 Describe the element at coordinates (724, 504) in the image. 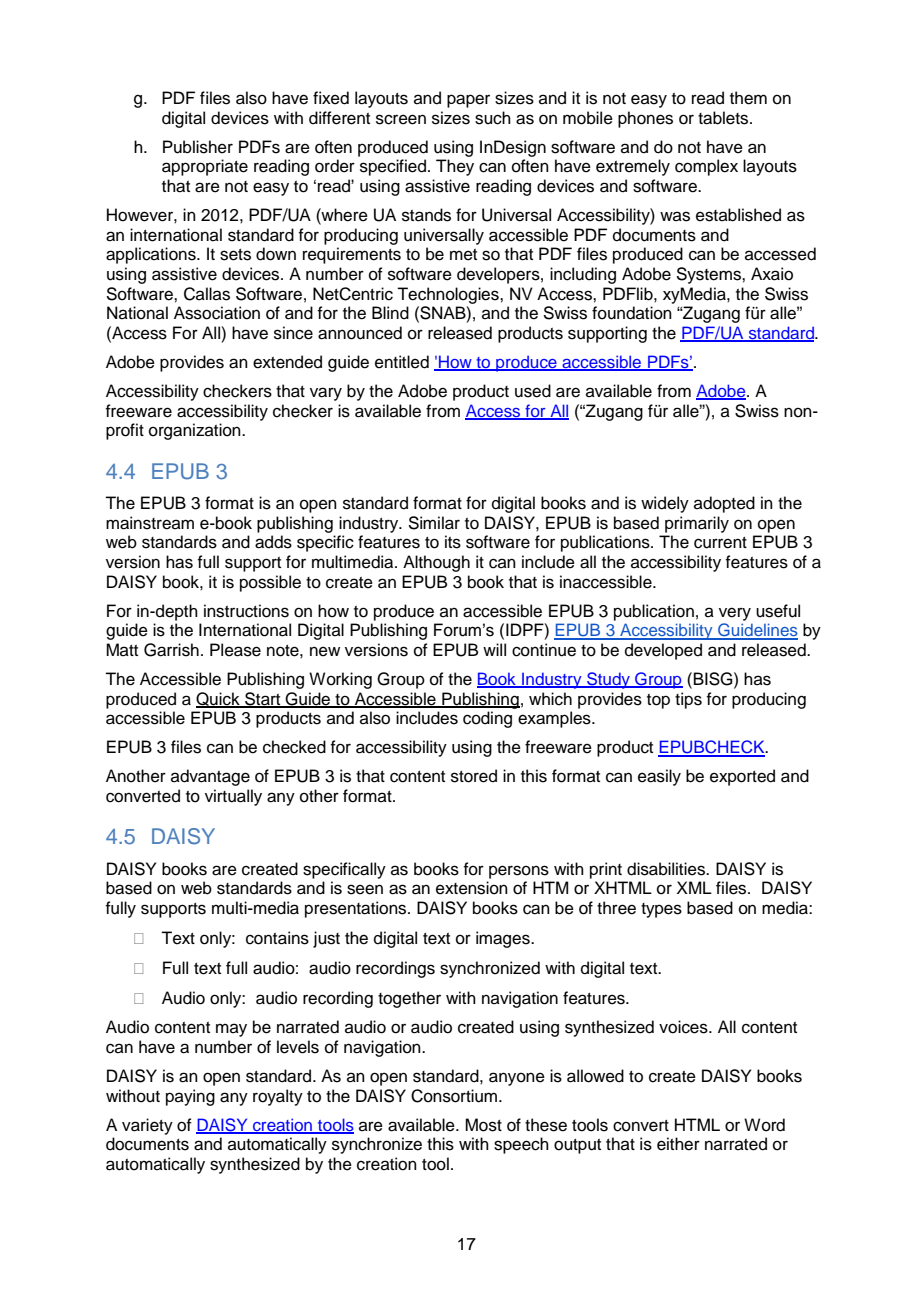

I see `adopted` at that location.
